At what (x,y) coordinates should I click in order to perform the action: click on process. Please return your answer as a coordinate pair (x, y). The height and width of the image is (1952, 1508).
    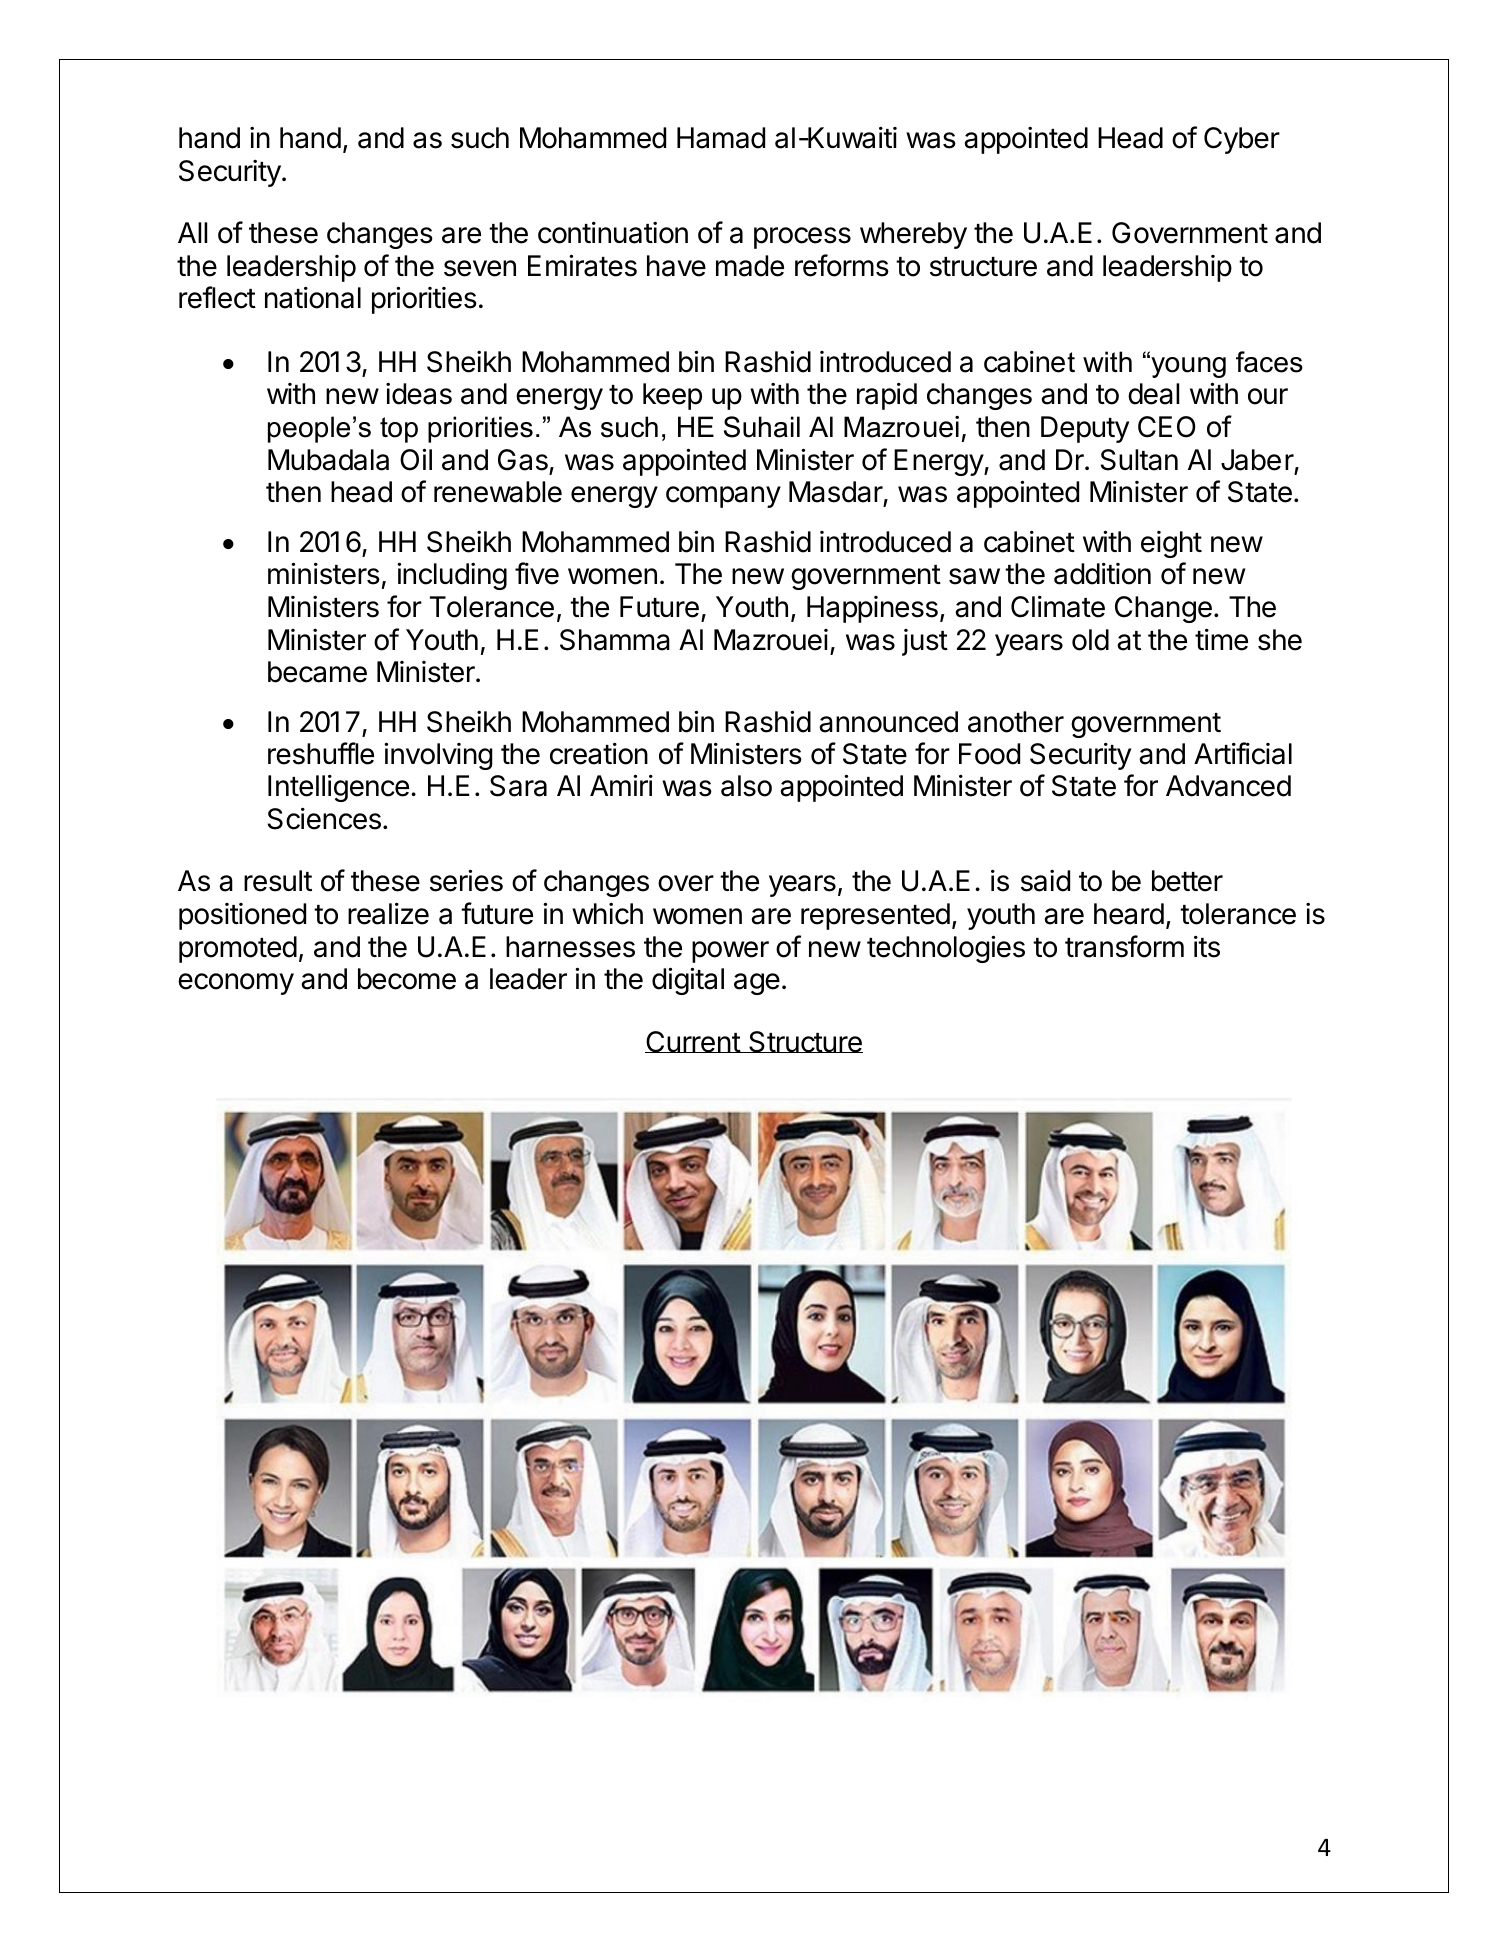
    Looking at the image, I should click on (802, 238).
